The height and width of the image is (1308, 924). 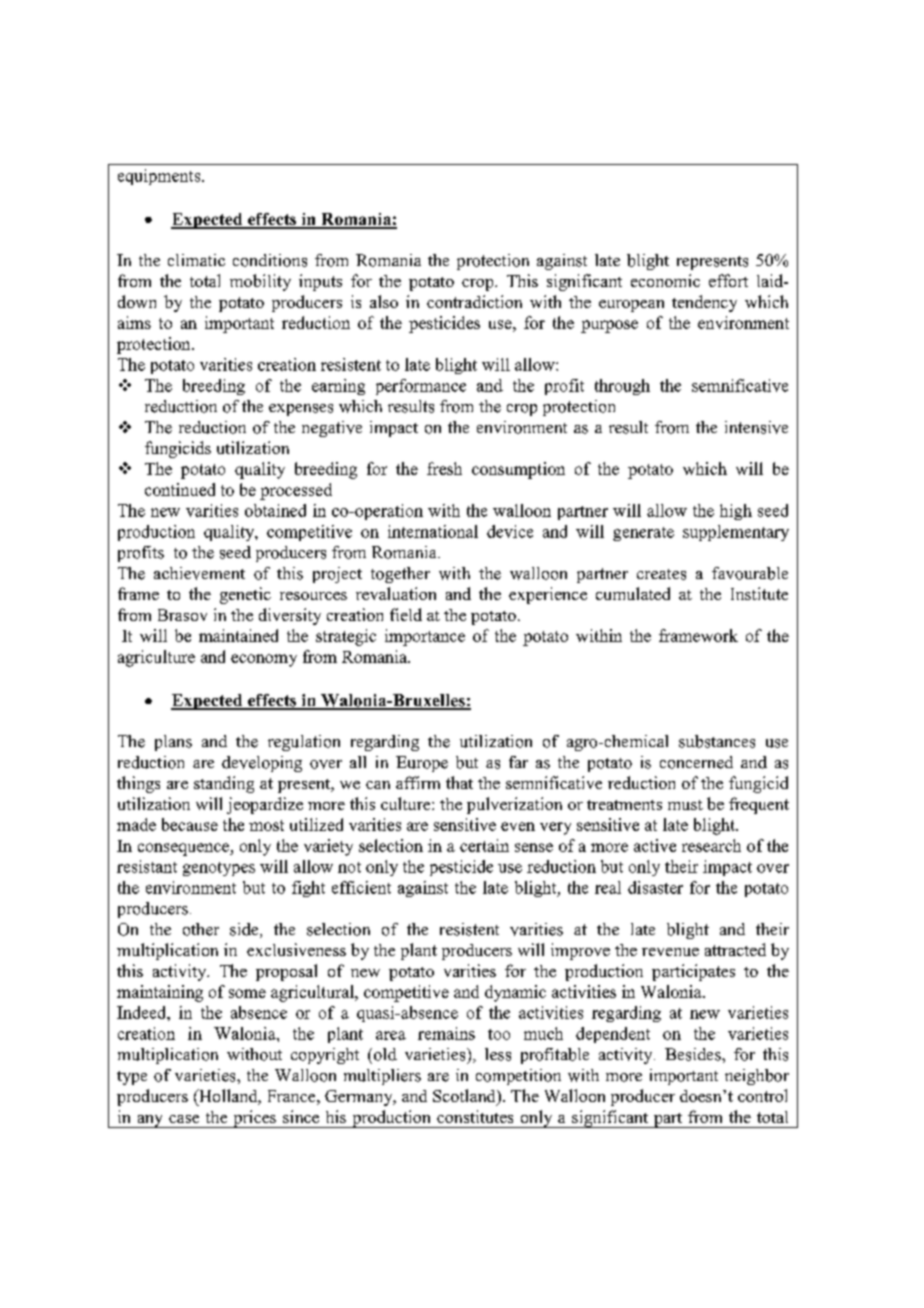 What do you see at coordinates (661, 574) in the image?
I see `creates` at bounding box center [661, 574].
